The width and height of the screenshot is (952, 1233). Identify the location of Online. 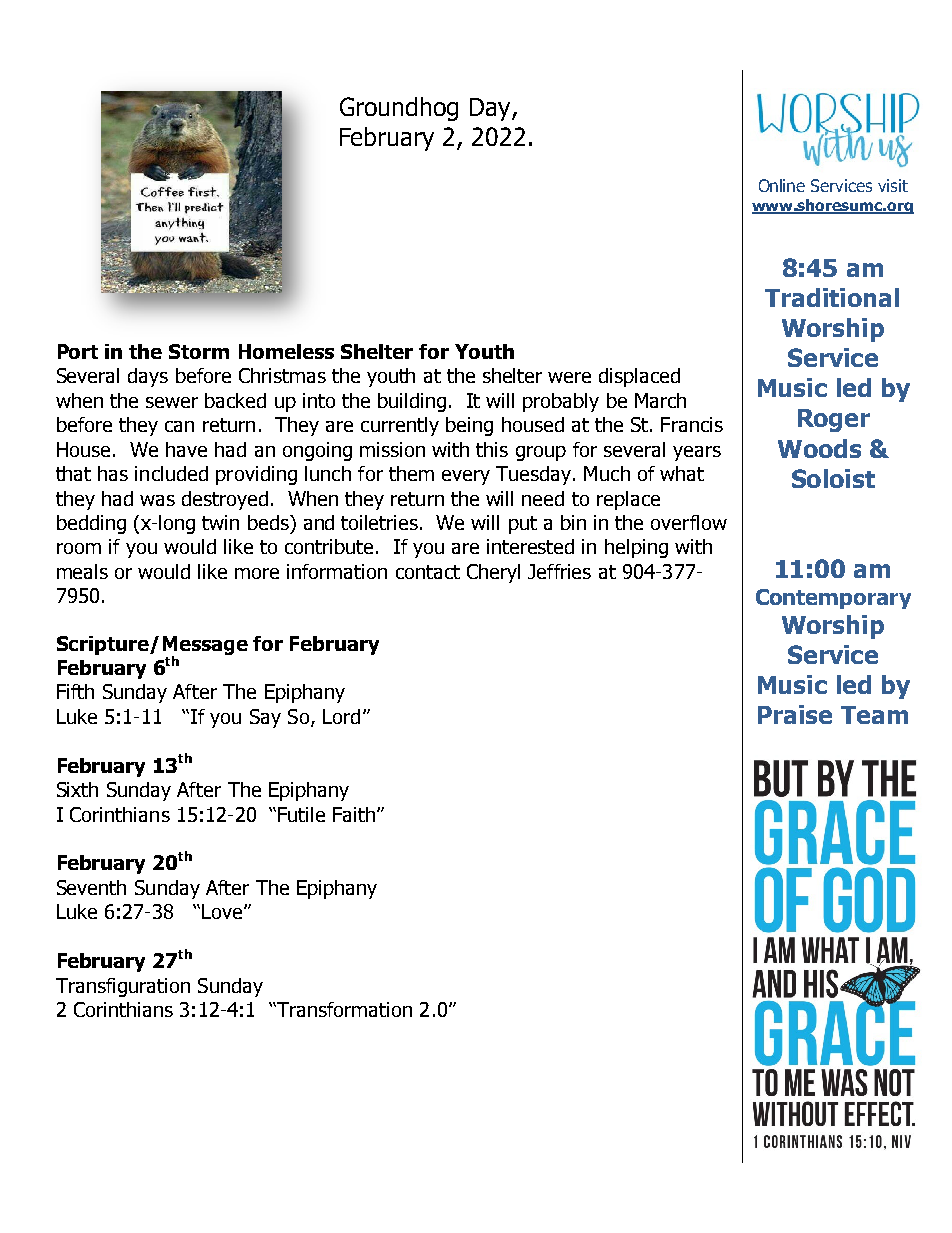
(782, 185).
